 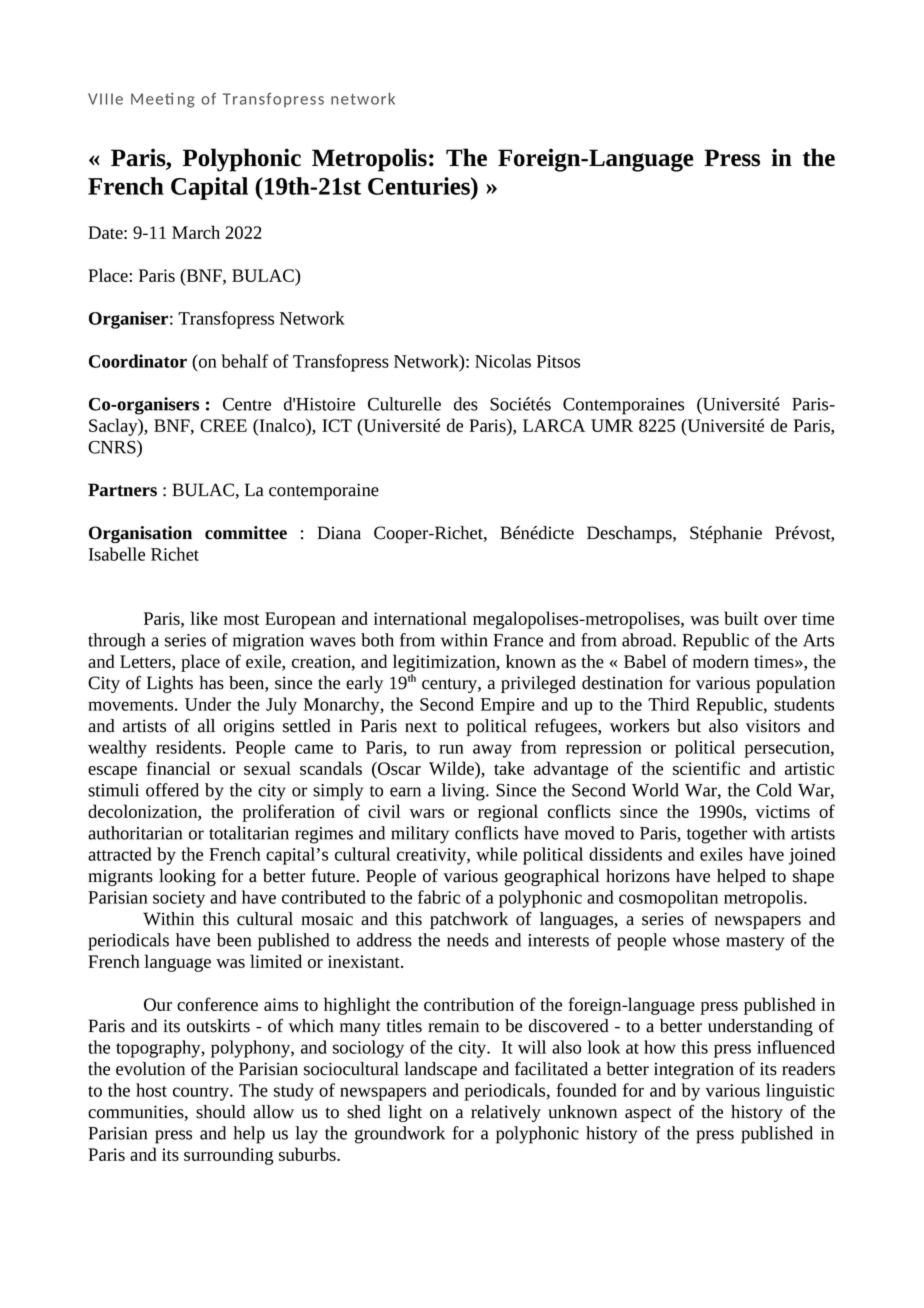 What do you see at coordinates (721, 661) in the page?
I see `modern` at bounding box center [721, 661].
